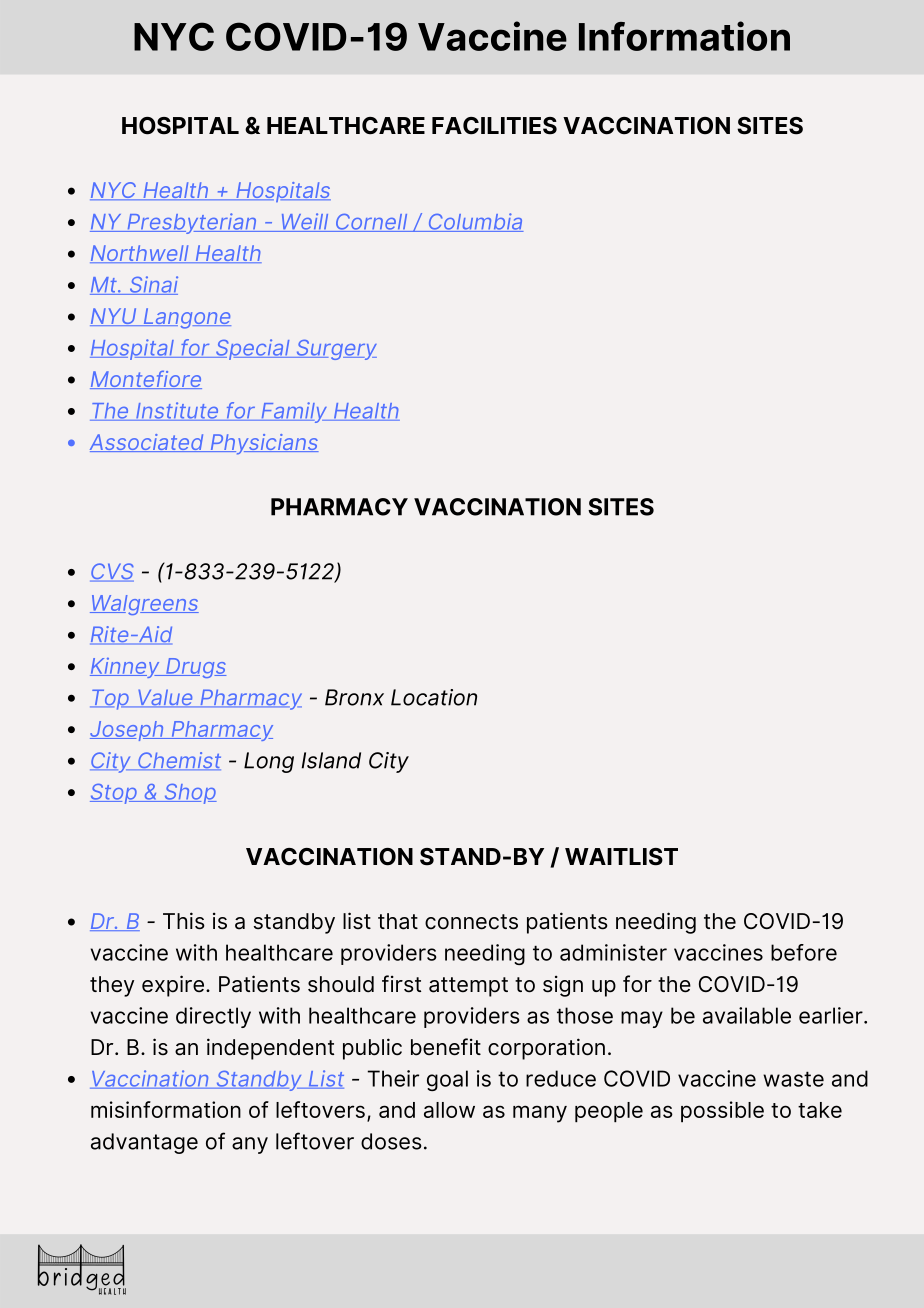 Image resolution: width=924 pixels, height=1308 pixels. I want to click on before, so click(804, 952).
